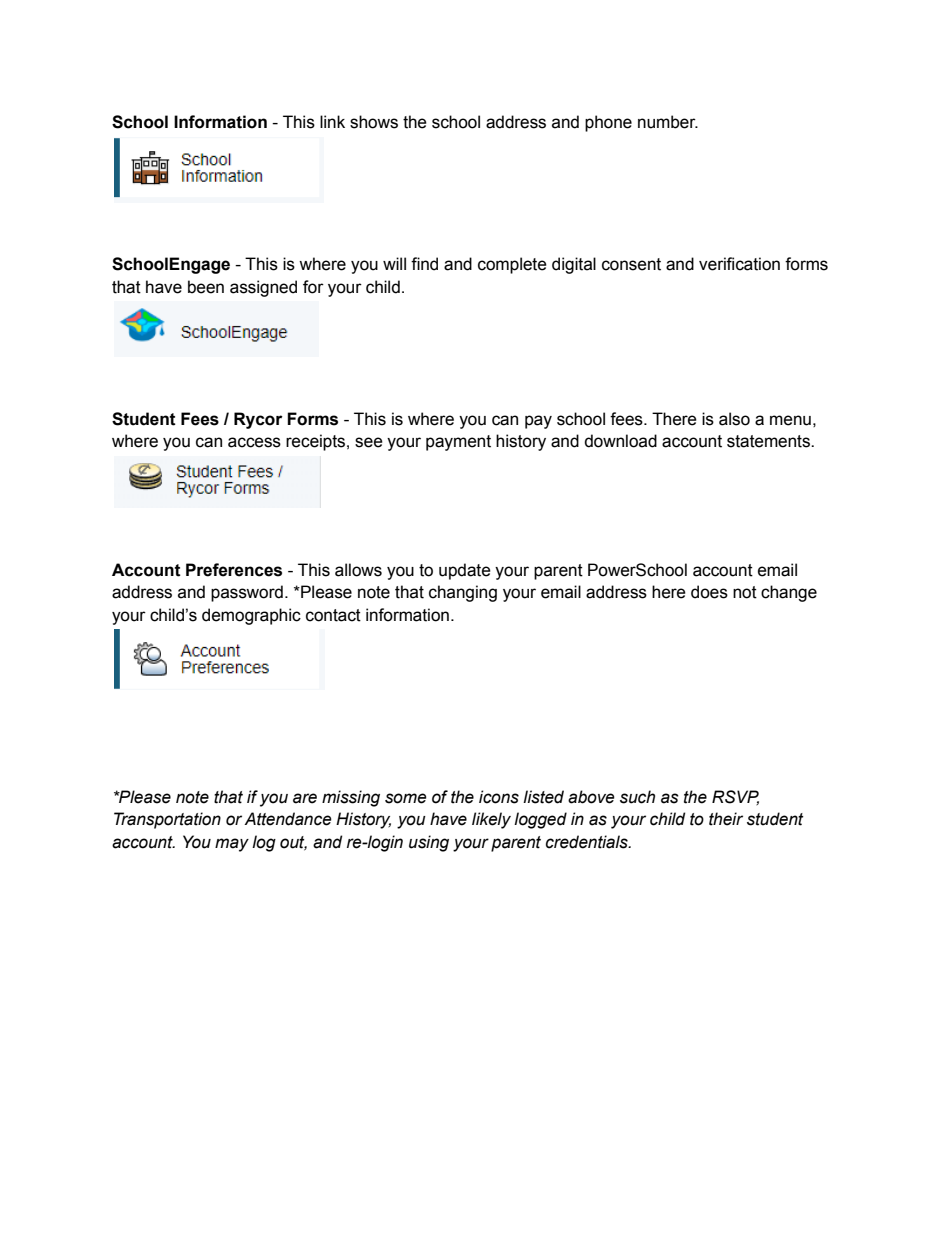 Image resolution: width=952 pixels, height=1233 pixels. Describe the element at coordinates (491, 820) in the screenshot. I see `likely` at that location.
